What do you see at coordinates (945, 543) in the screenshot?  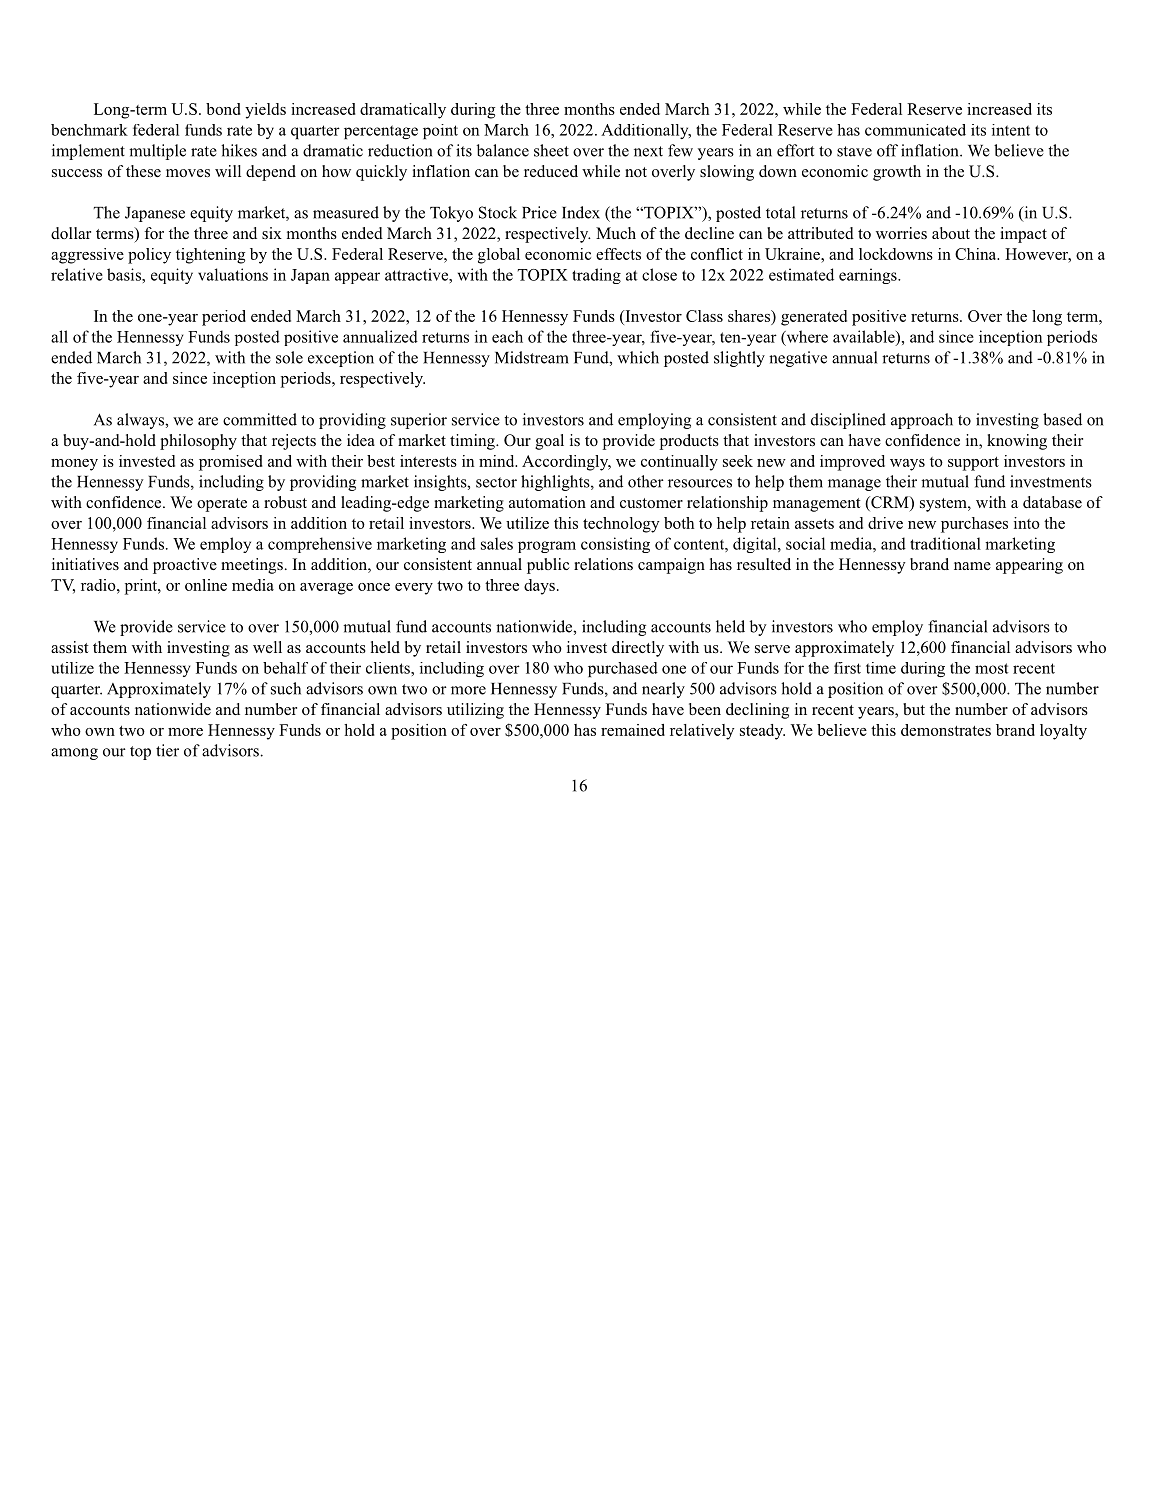 I see `traditional` at bounding box center [945, 543].
